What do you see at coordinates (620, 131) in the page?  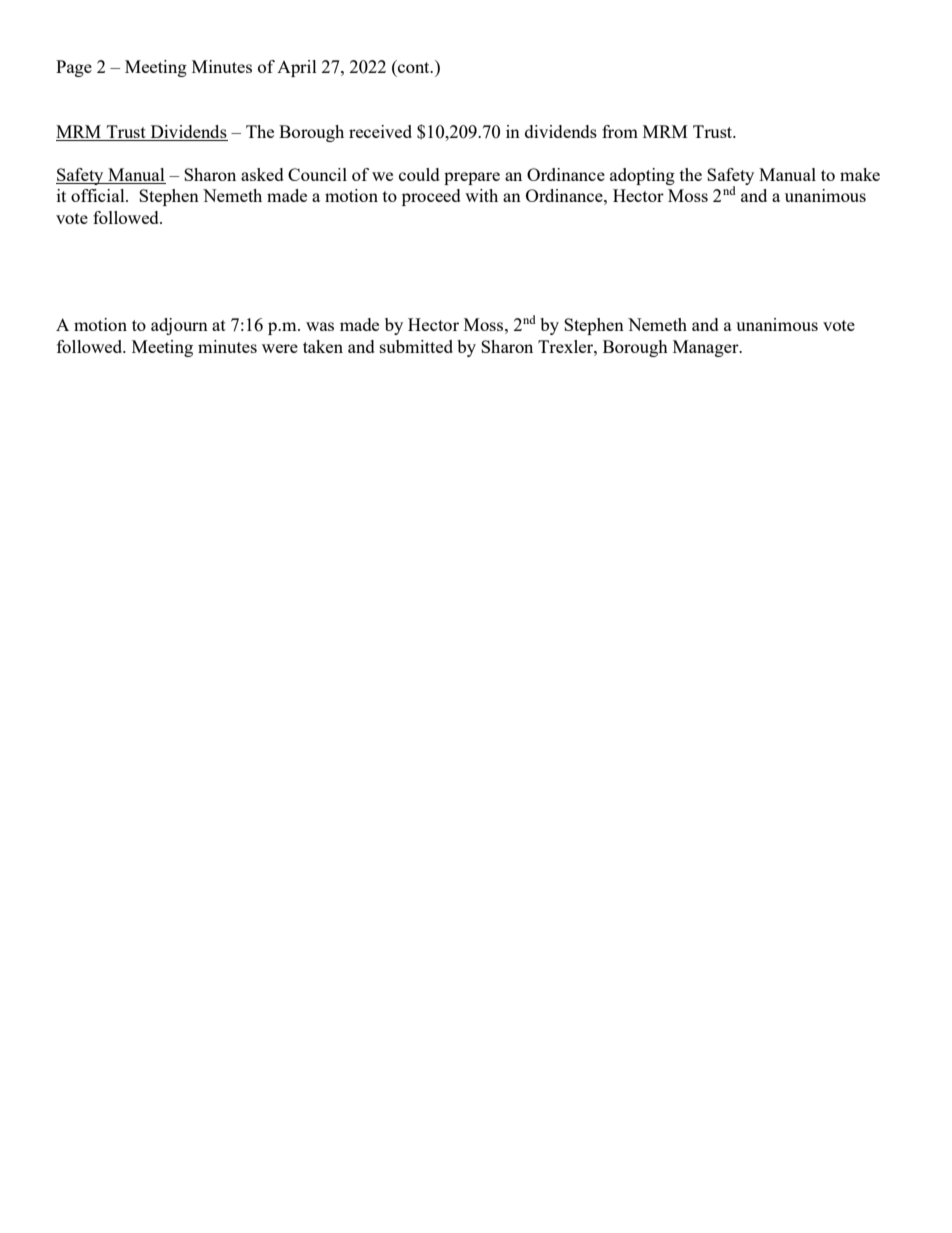 I see `from` at bounding box center [620, 131].
